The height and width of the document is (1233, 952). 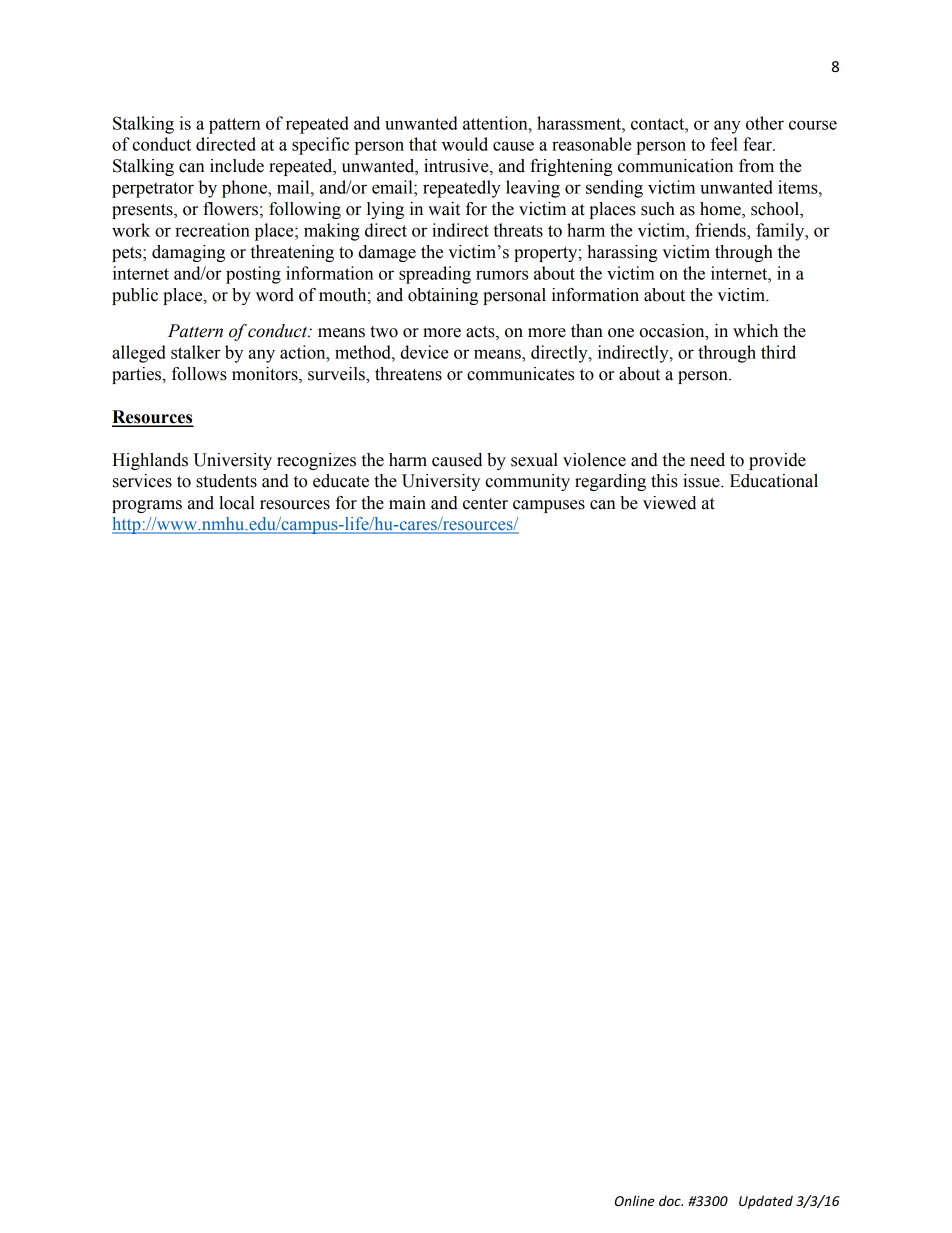 I want to click on communicates, so click(x=520, y=374).
